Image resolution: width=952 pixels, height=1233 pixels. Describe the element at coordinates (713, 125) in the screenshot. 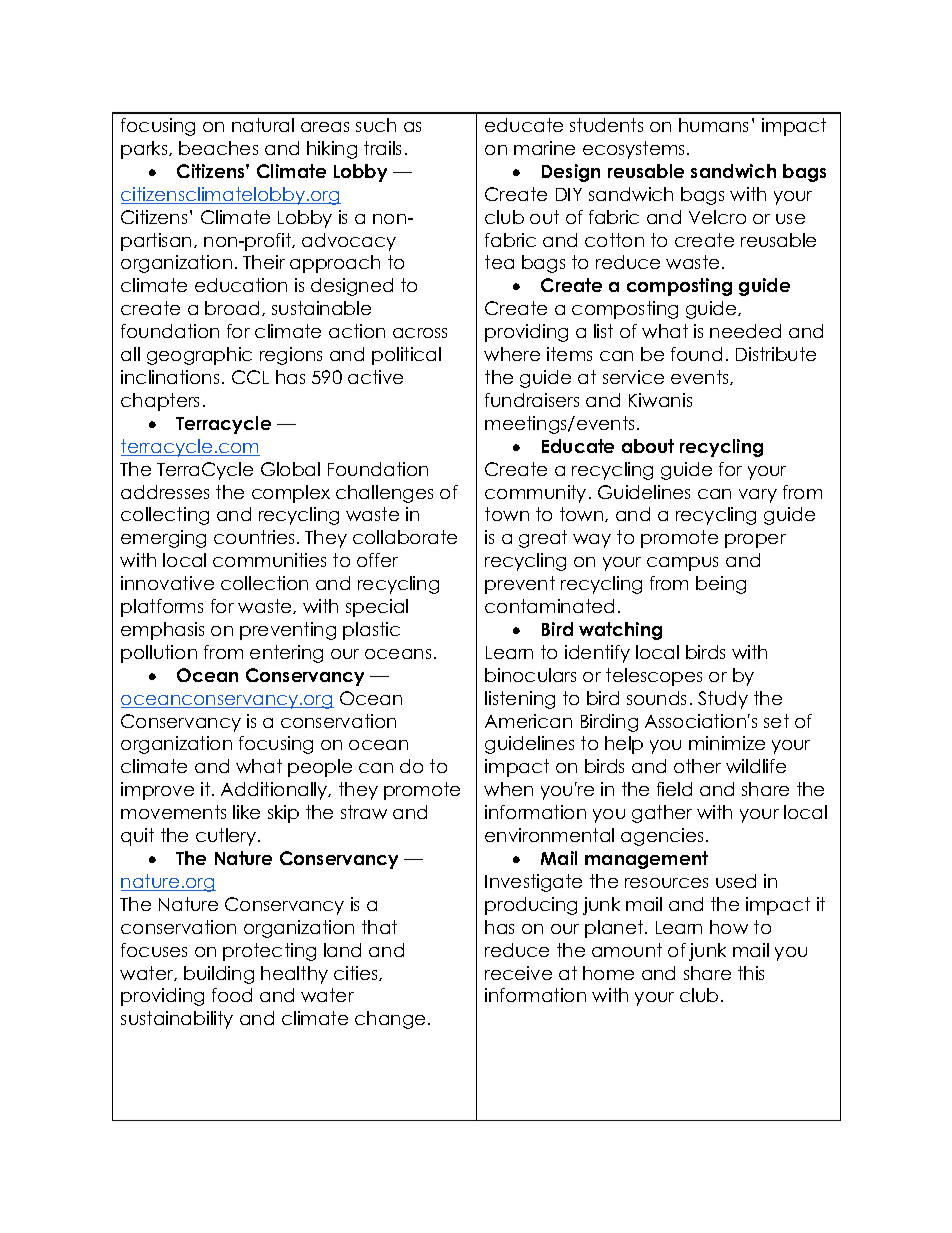

I see `humans` at that location.
